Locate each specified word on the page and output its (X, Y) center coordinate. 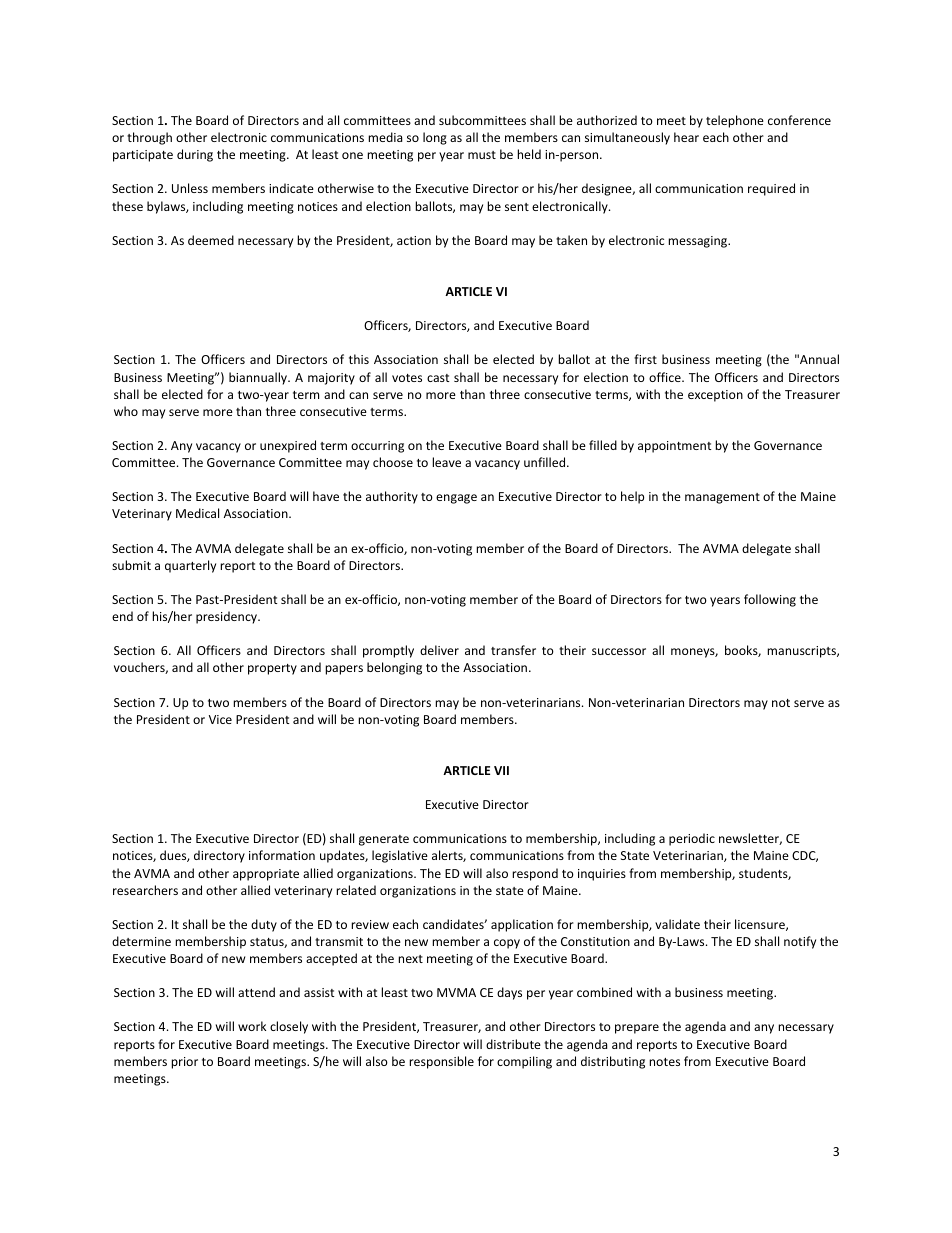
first (645, 359)
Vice (220, 719)
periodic (692, 839)
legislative (400, 856)
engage (456, 499)
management (722, 498)
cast (438, 378)
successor (619, 651)
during (195, 155)
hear (686, 137)
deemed (211, 240)
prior (184, 1063)
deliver (439, 650)
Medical (197, 513)
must (482, 155)
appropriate (266, 875)
